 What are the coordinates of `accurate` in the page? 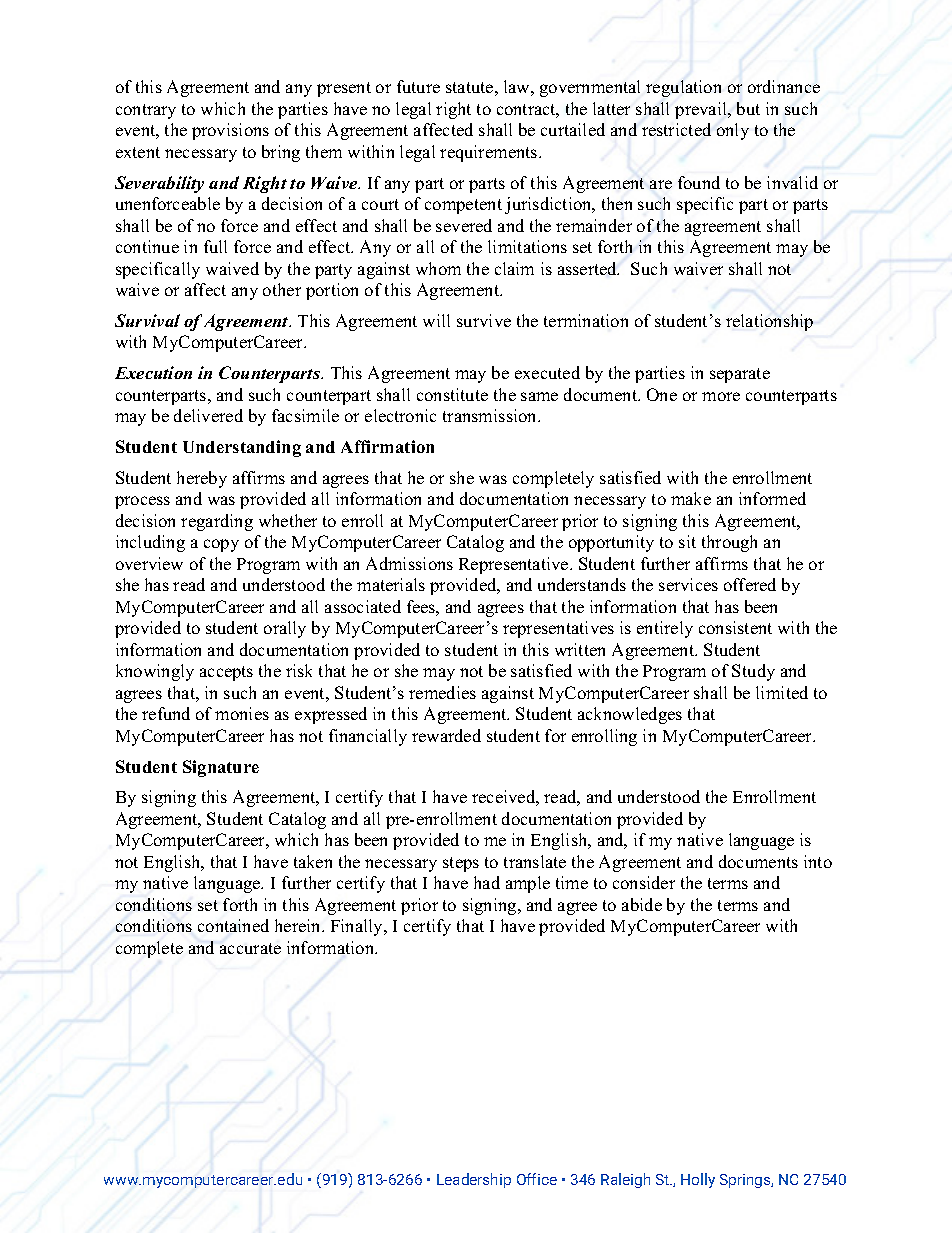 It's located at (250, 948).
